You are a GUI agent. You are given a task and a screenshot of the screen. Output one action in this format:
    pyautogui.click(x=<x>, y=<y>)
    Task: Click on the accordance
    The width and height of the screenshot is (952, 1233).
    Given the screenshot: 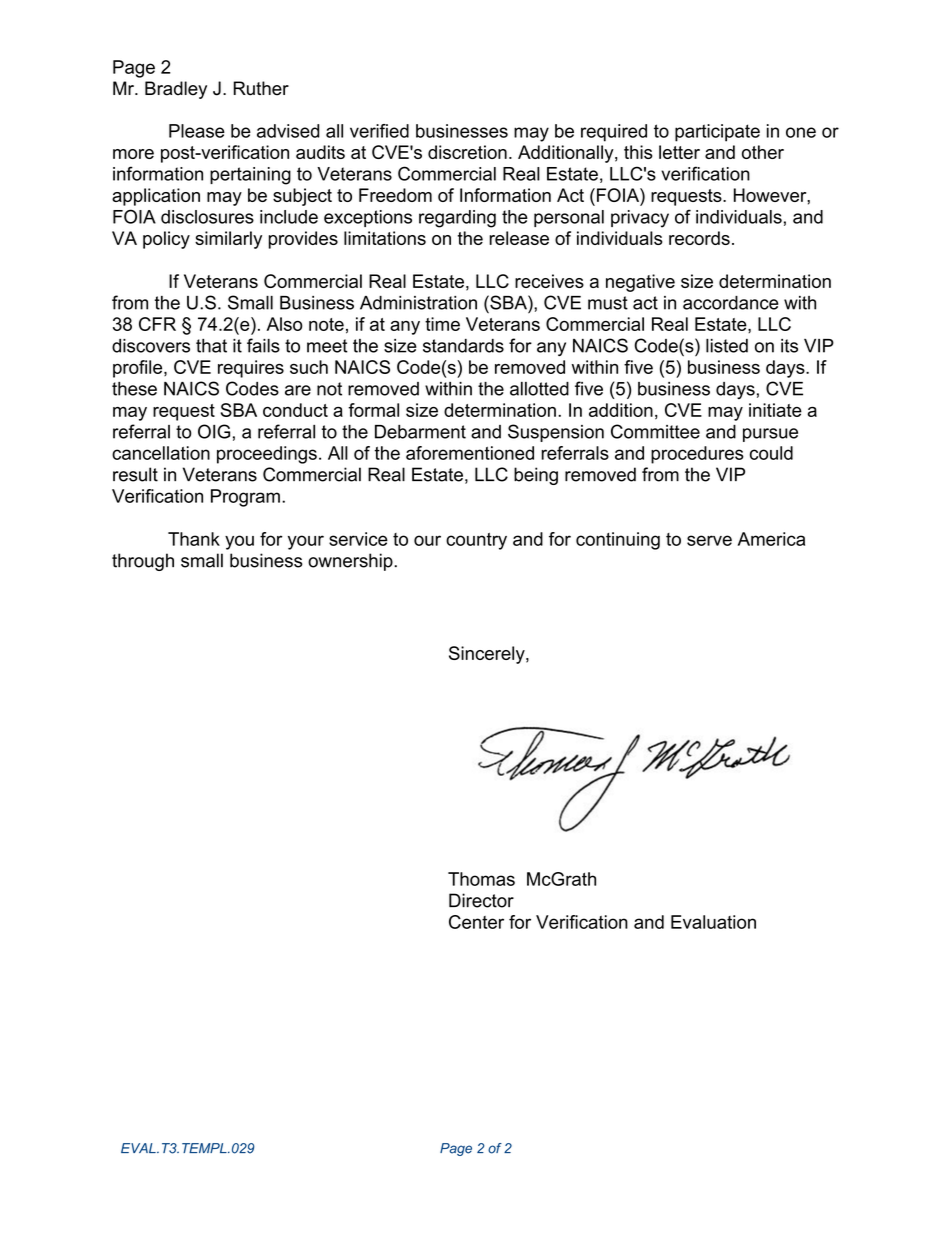 What is the action you would take?
    pyautogui.click(x=731, y=303)
